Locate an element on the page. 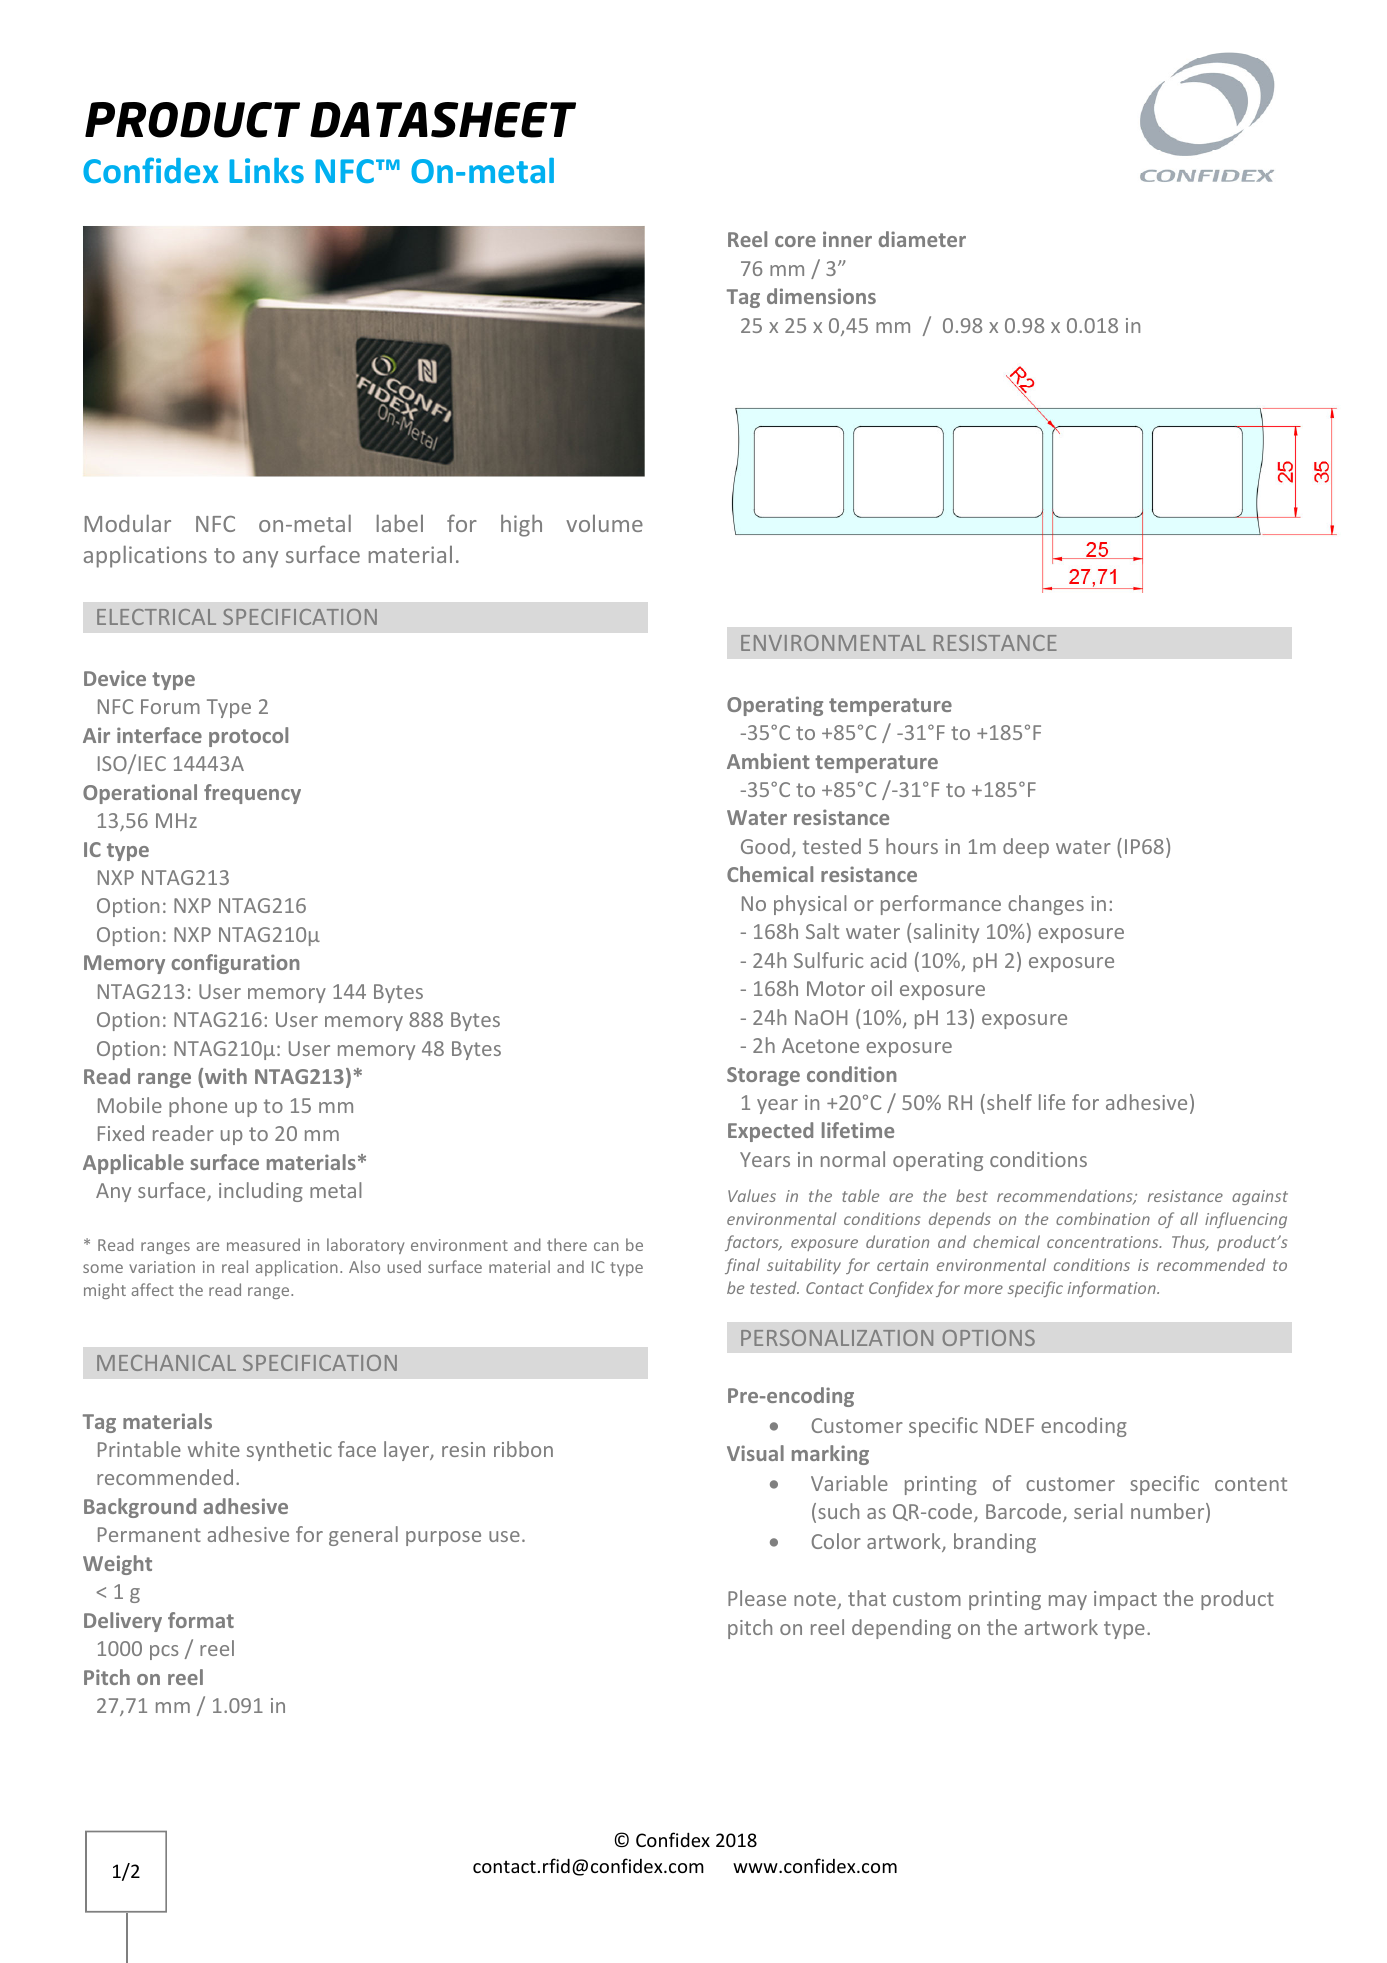 This document has height=1963, width=1387. pcs is located at coordinates (164, 1652).
